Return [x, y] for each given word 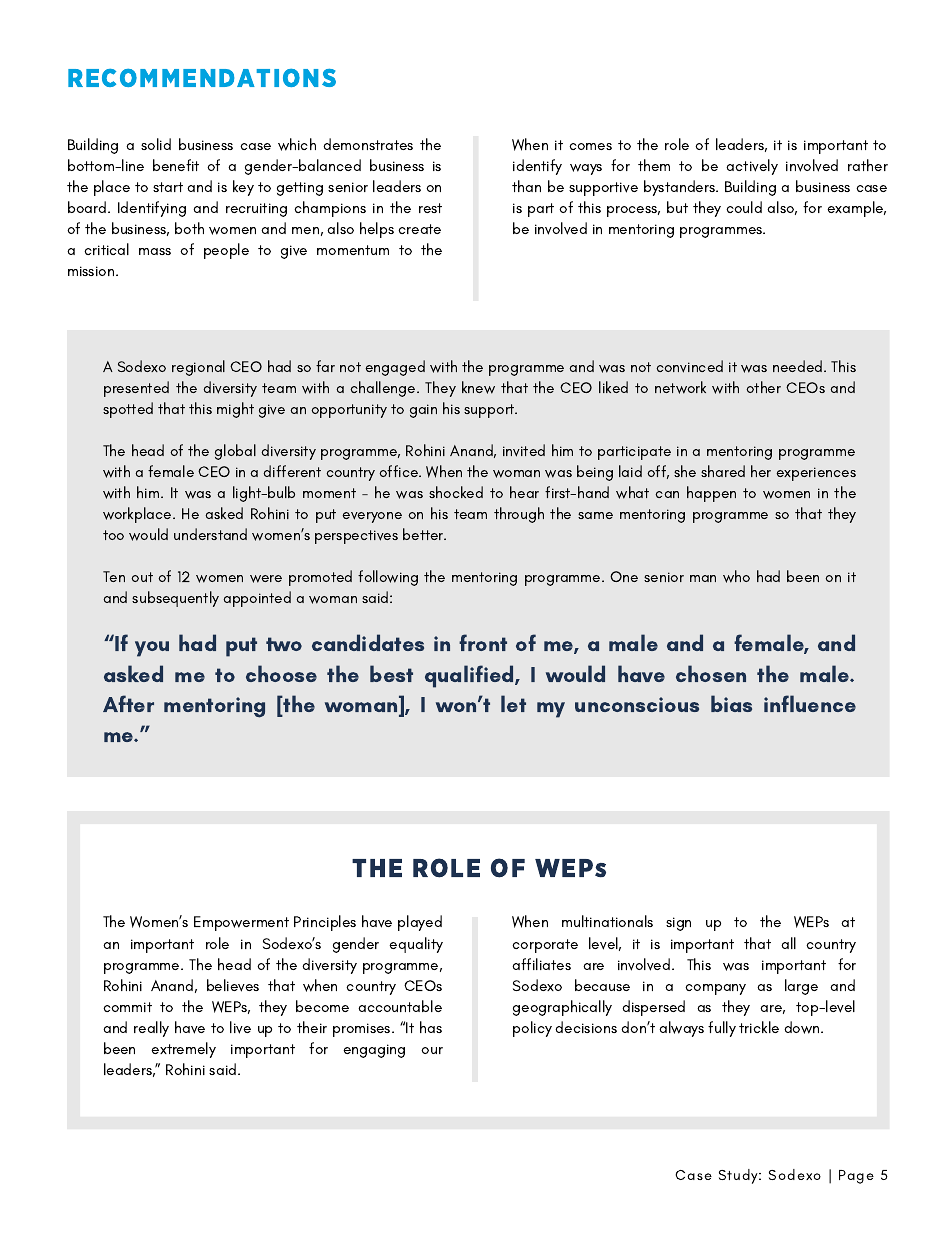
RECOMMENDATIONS [202, 78]
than [526, 186]
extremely [183, 1050]
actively [752, 167]
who [736, 576]
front [483, 642]
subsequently [175, 599]
